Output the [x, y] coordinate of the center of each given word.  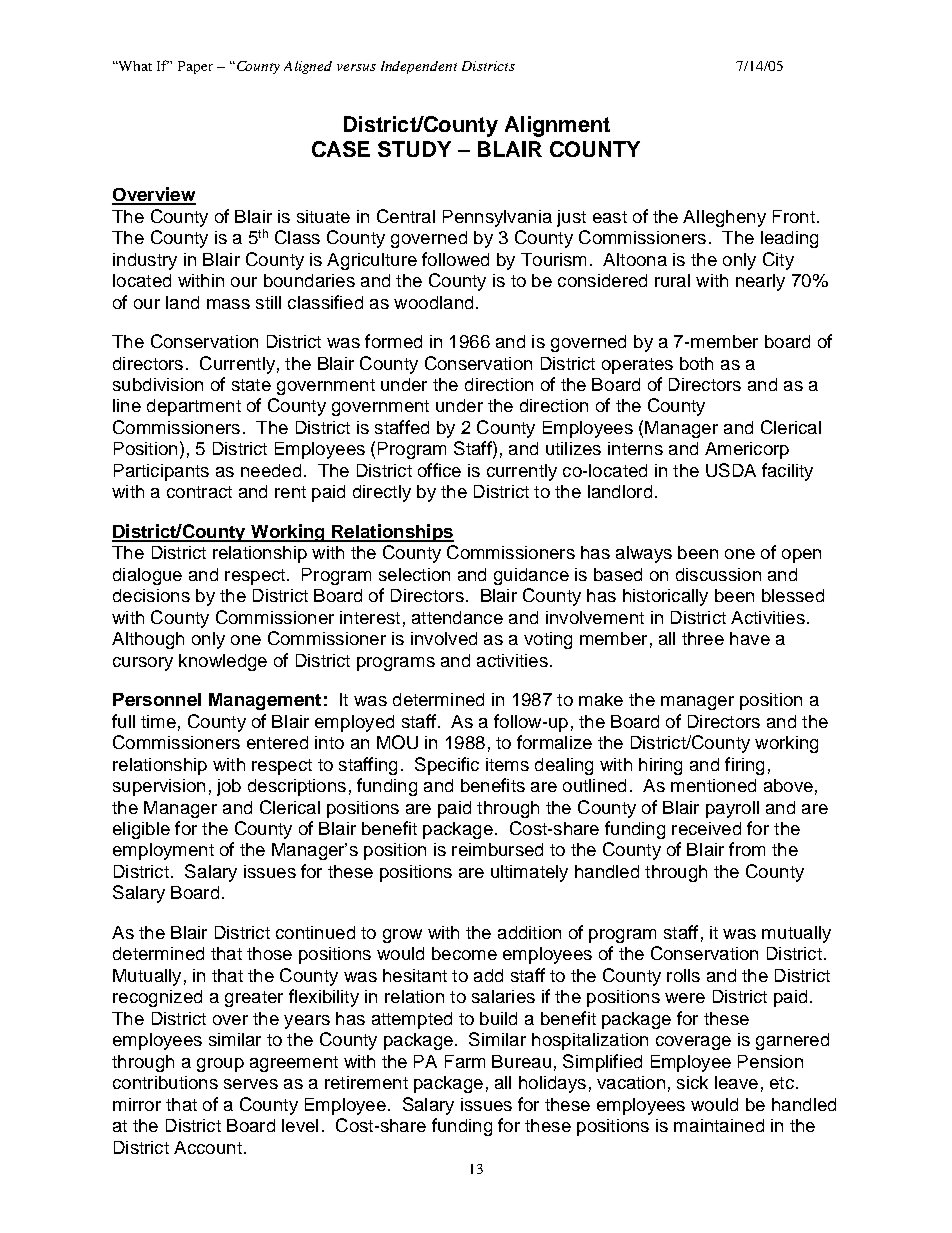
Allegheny [724, 218]
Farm [465, 1061]
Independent [419, 67]
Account [208, 1147]
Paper [195, 67]
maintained [719, 1125]
